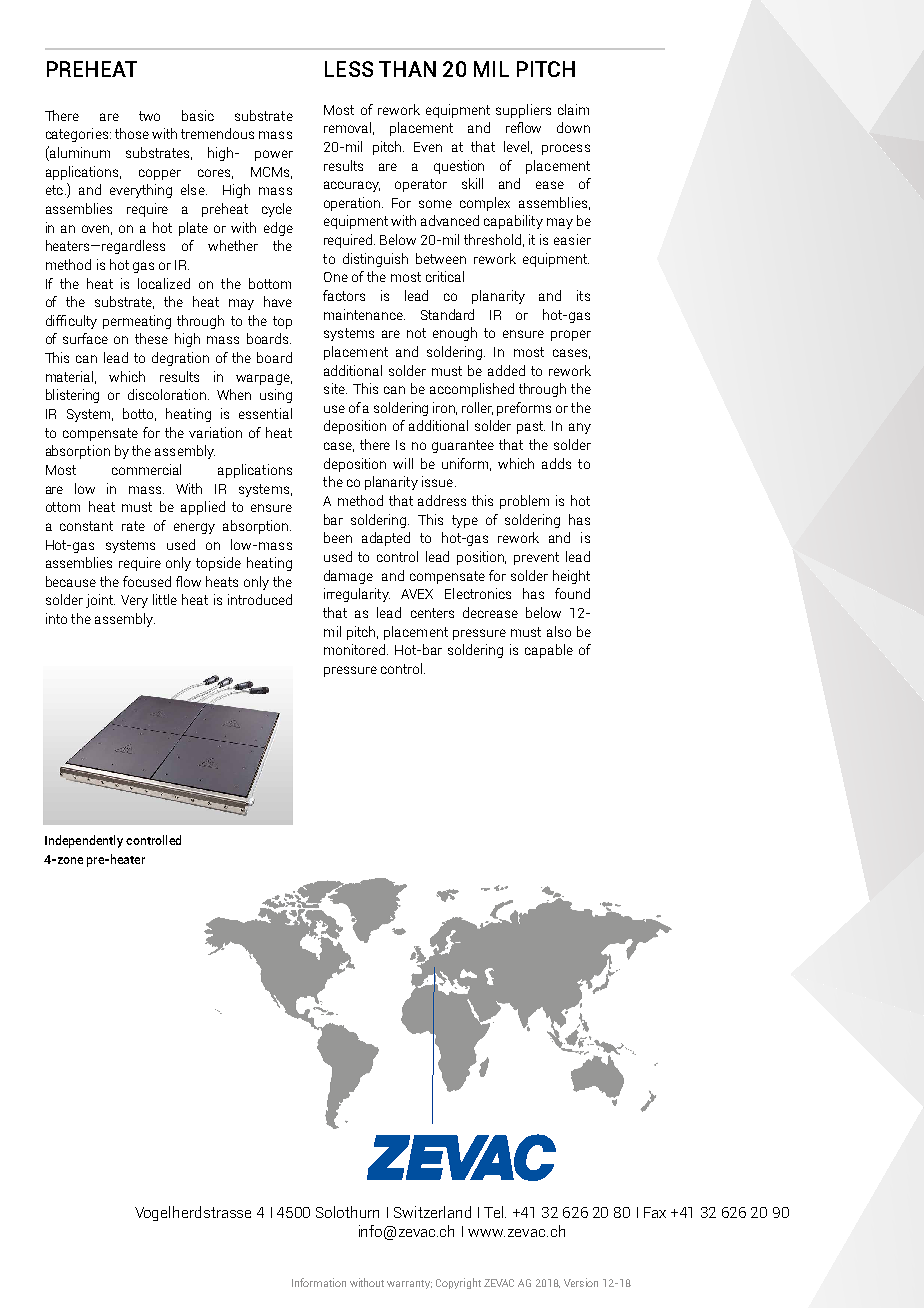 This screenshot has height=1308, width=924. I want to click on monitored, so click(356, 649).
